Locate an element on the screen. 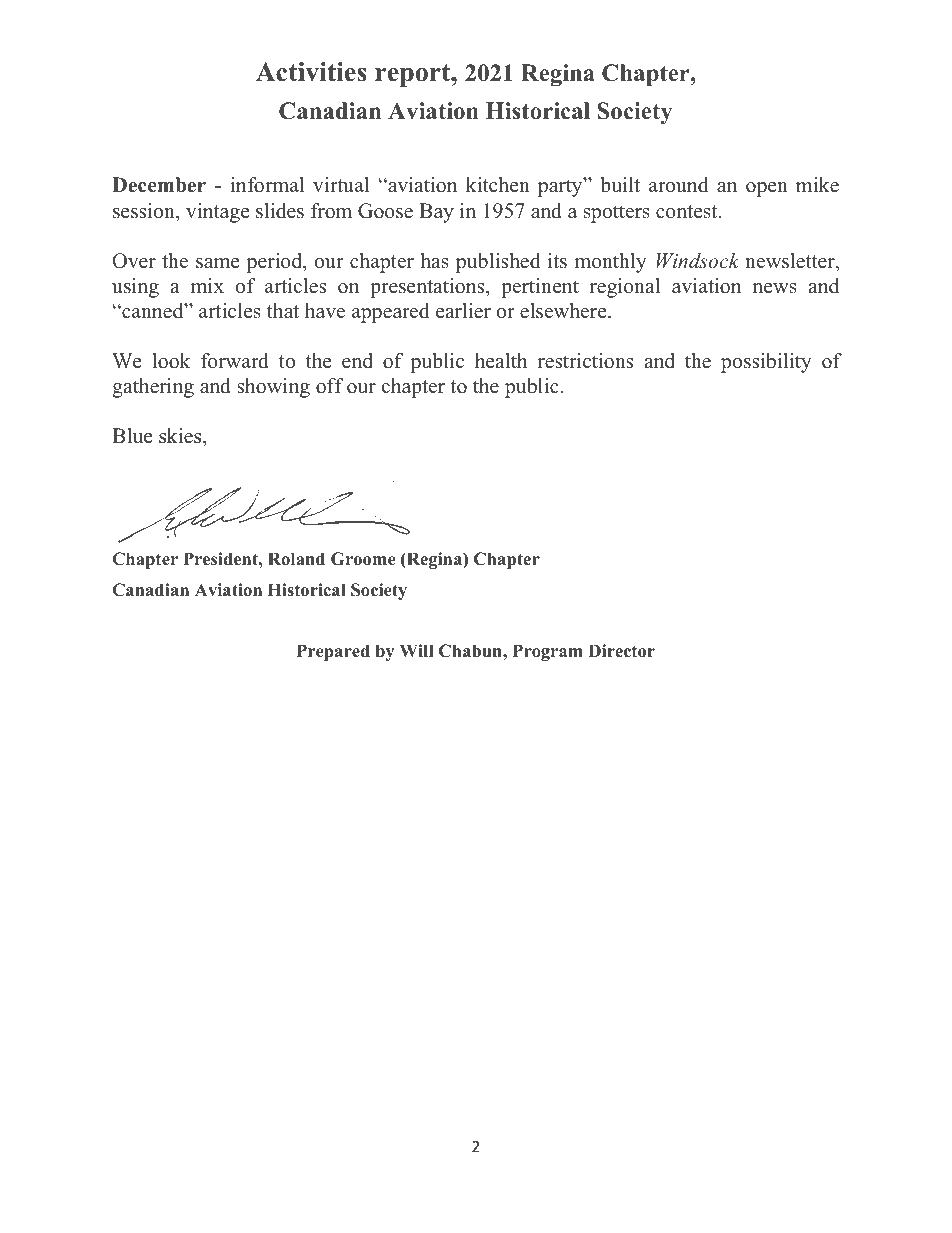 This screenshot has height=1233, width=952. possibility is located at coordinates (766, 363).
